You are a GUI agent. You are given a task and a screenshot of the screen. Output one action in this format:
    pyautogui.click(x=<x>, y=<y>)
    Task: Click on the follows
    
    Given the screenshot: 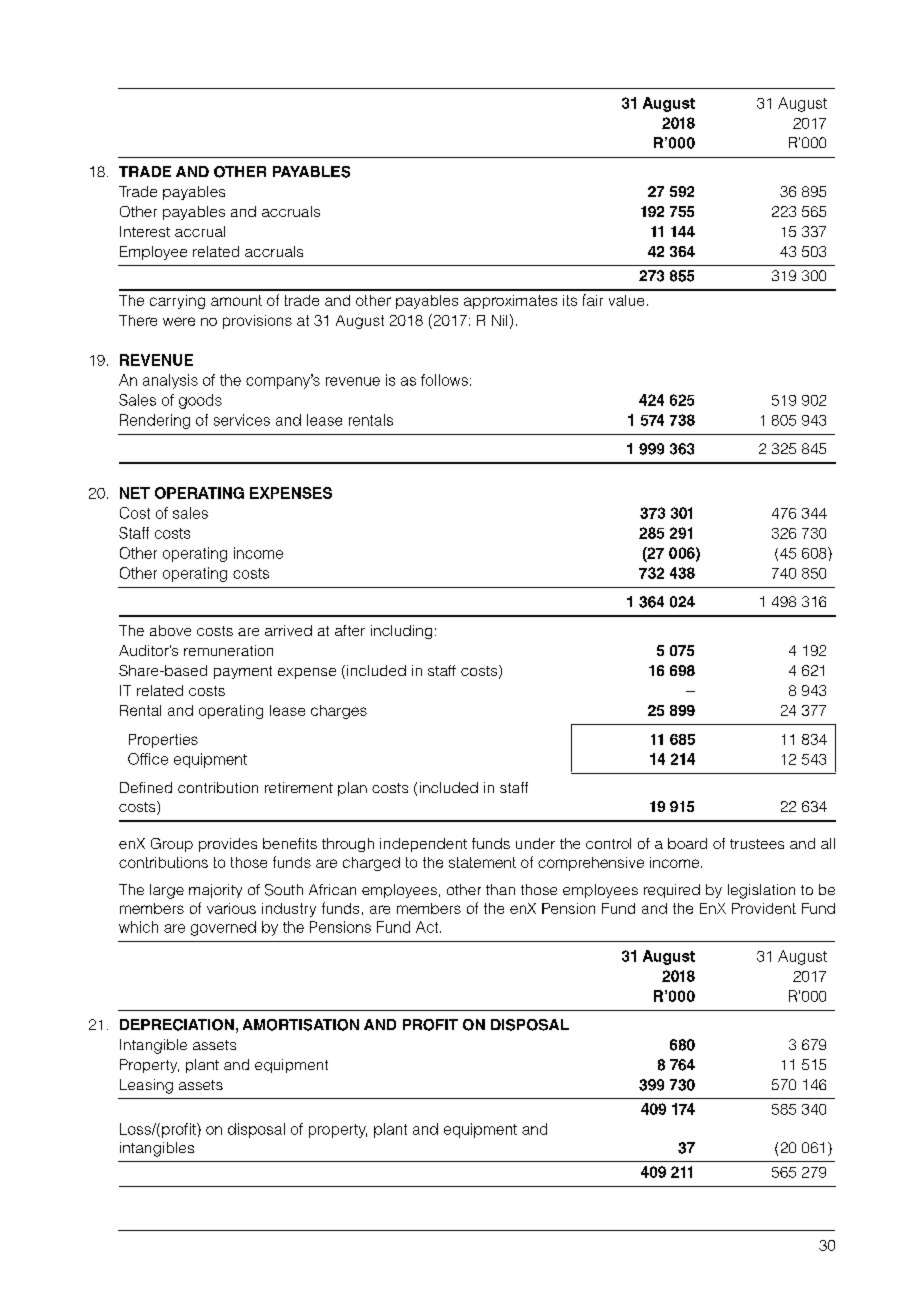 What is the action you would take?
    pyautogui.click(x=444, y=380)
